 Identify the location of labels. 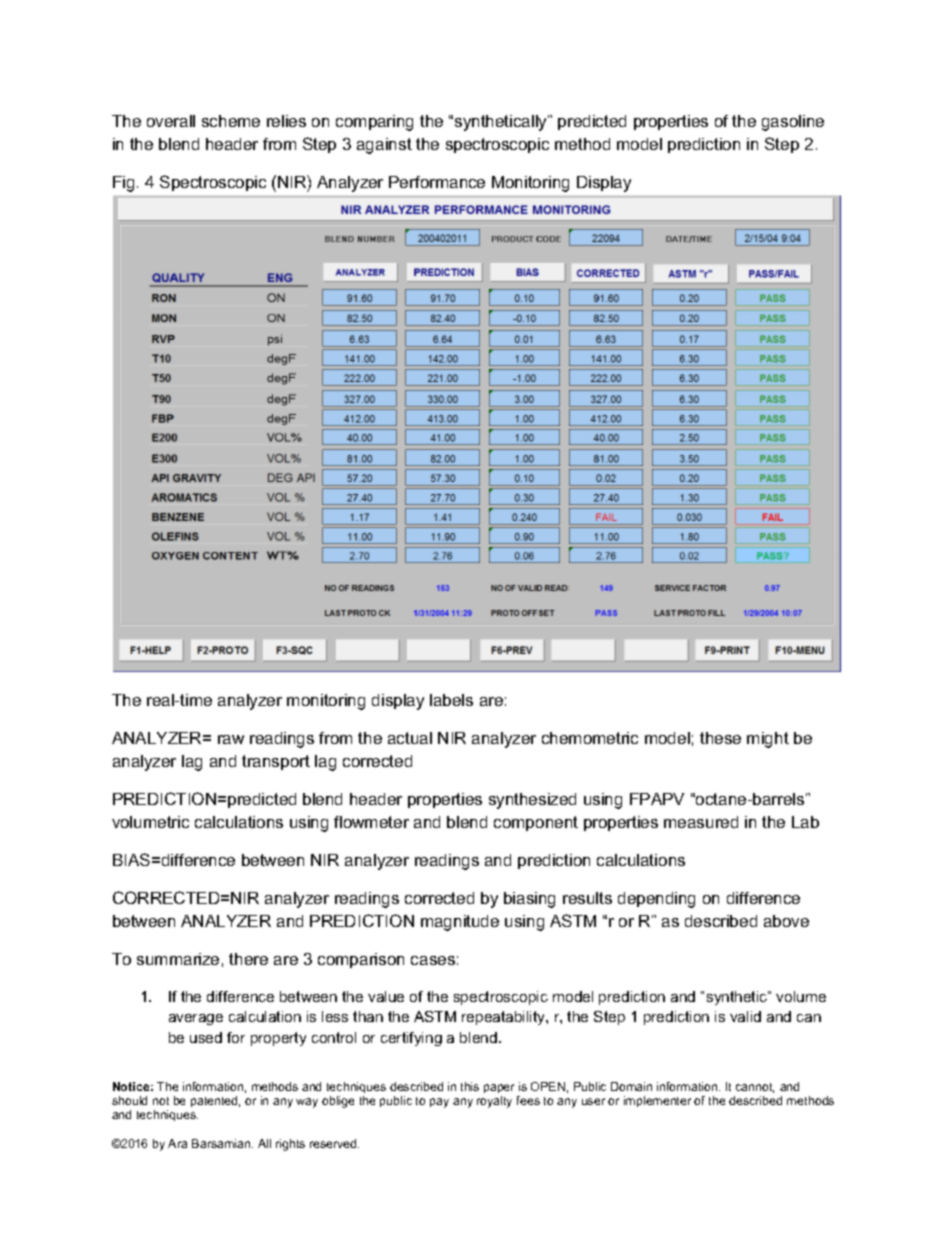
(451, 700).
